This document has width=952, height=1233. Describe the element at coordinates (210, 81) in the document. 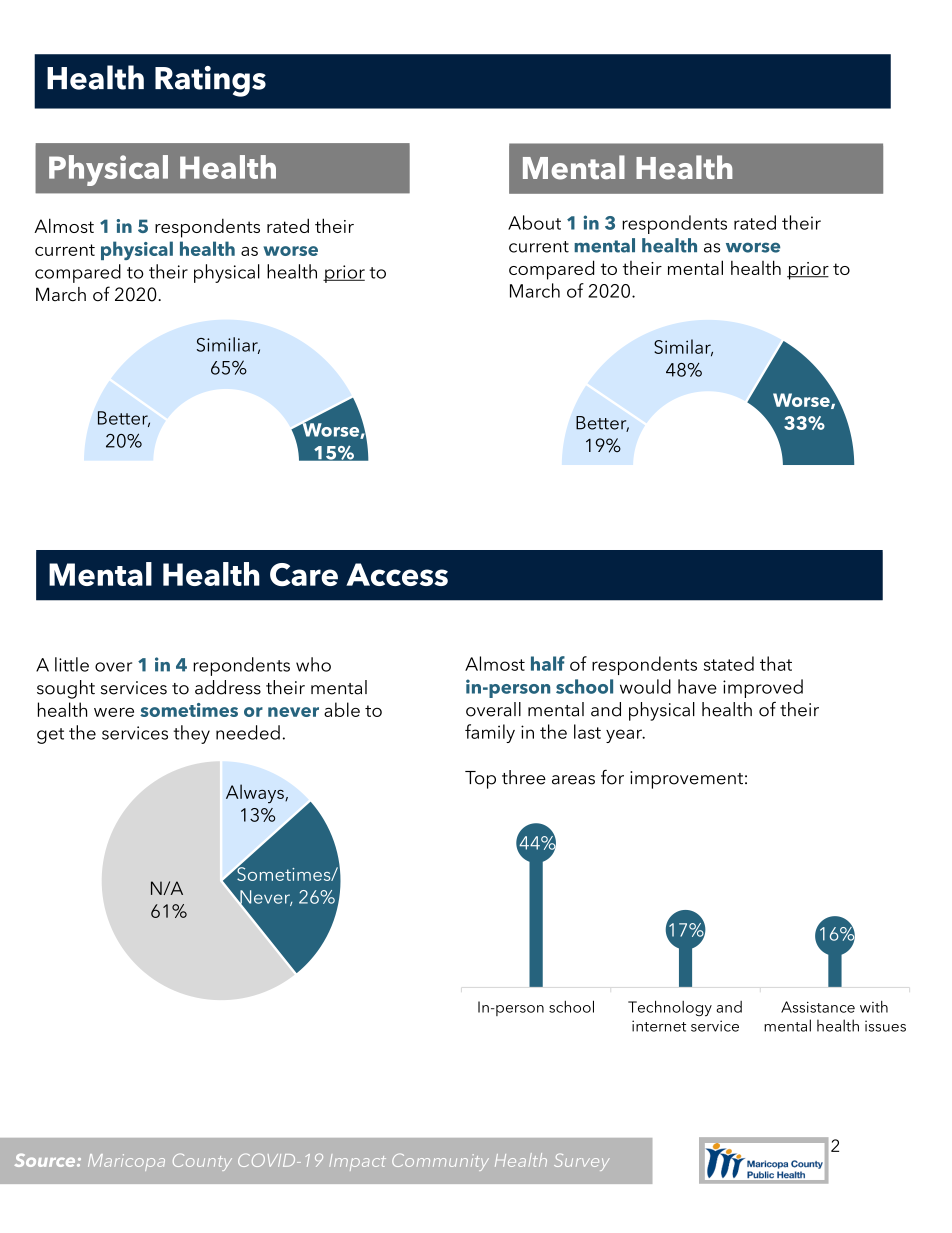

I see `Ratings` at that location.
